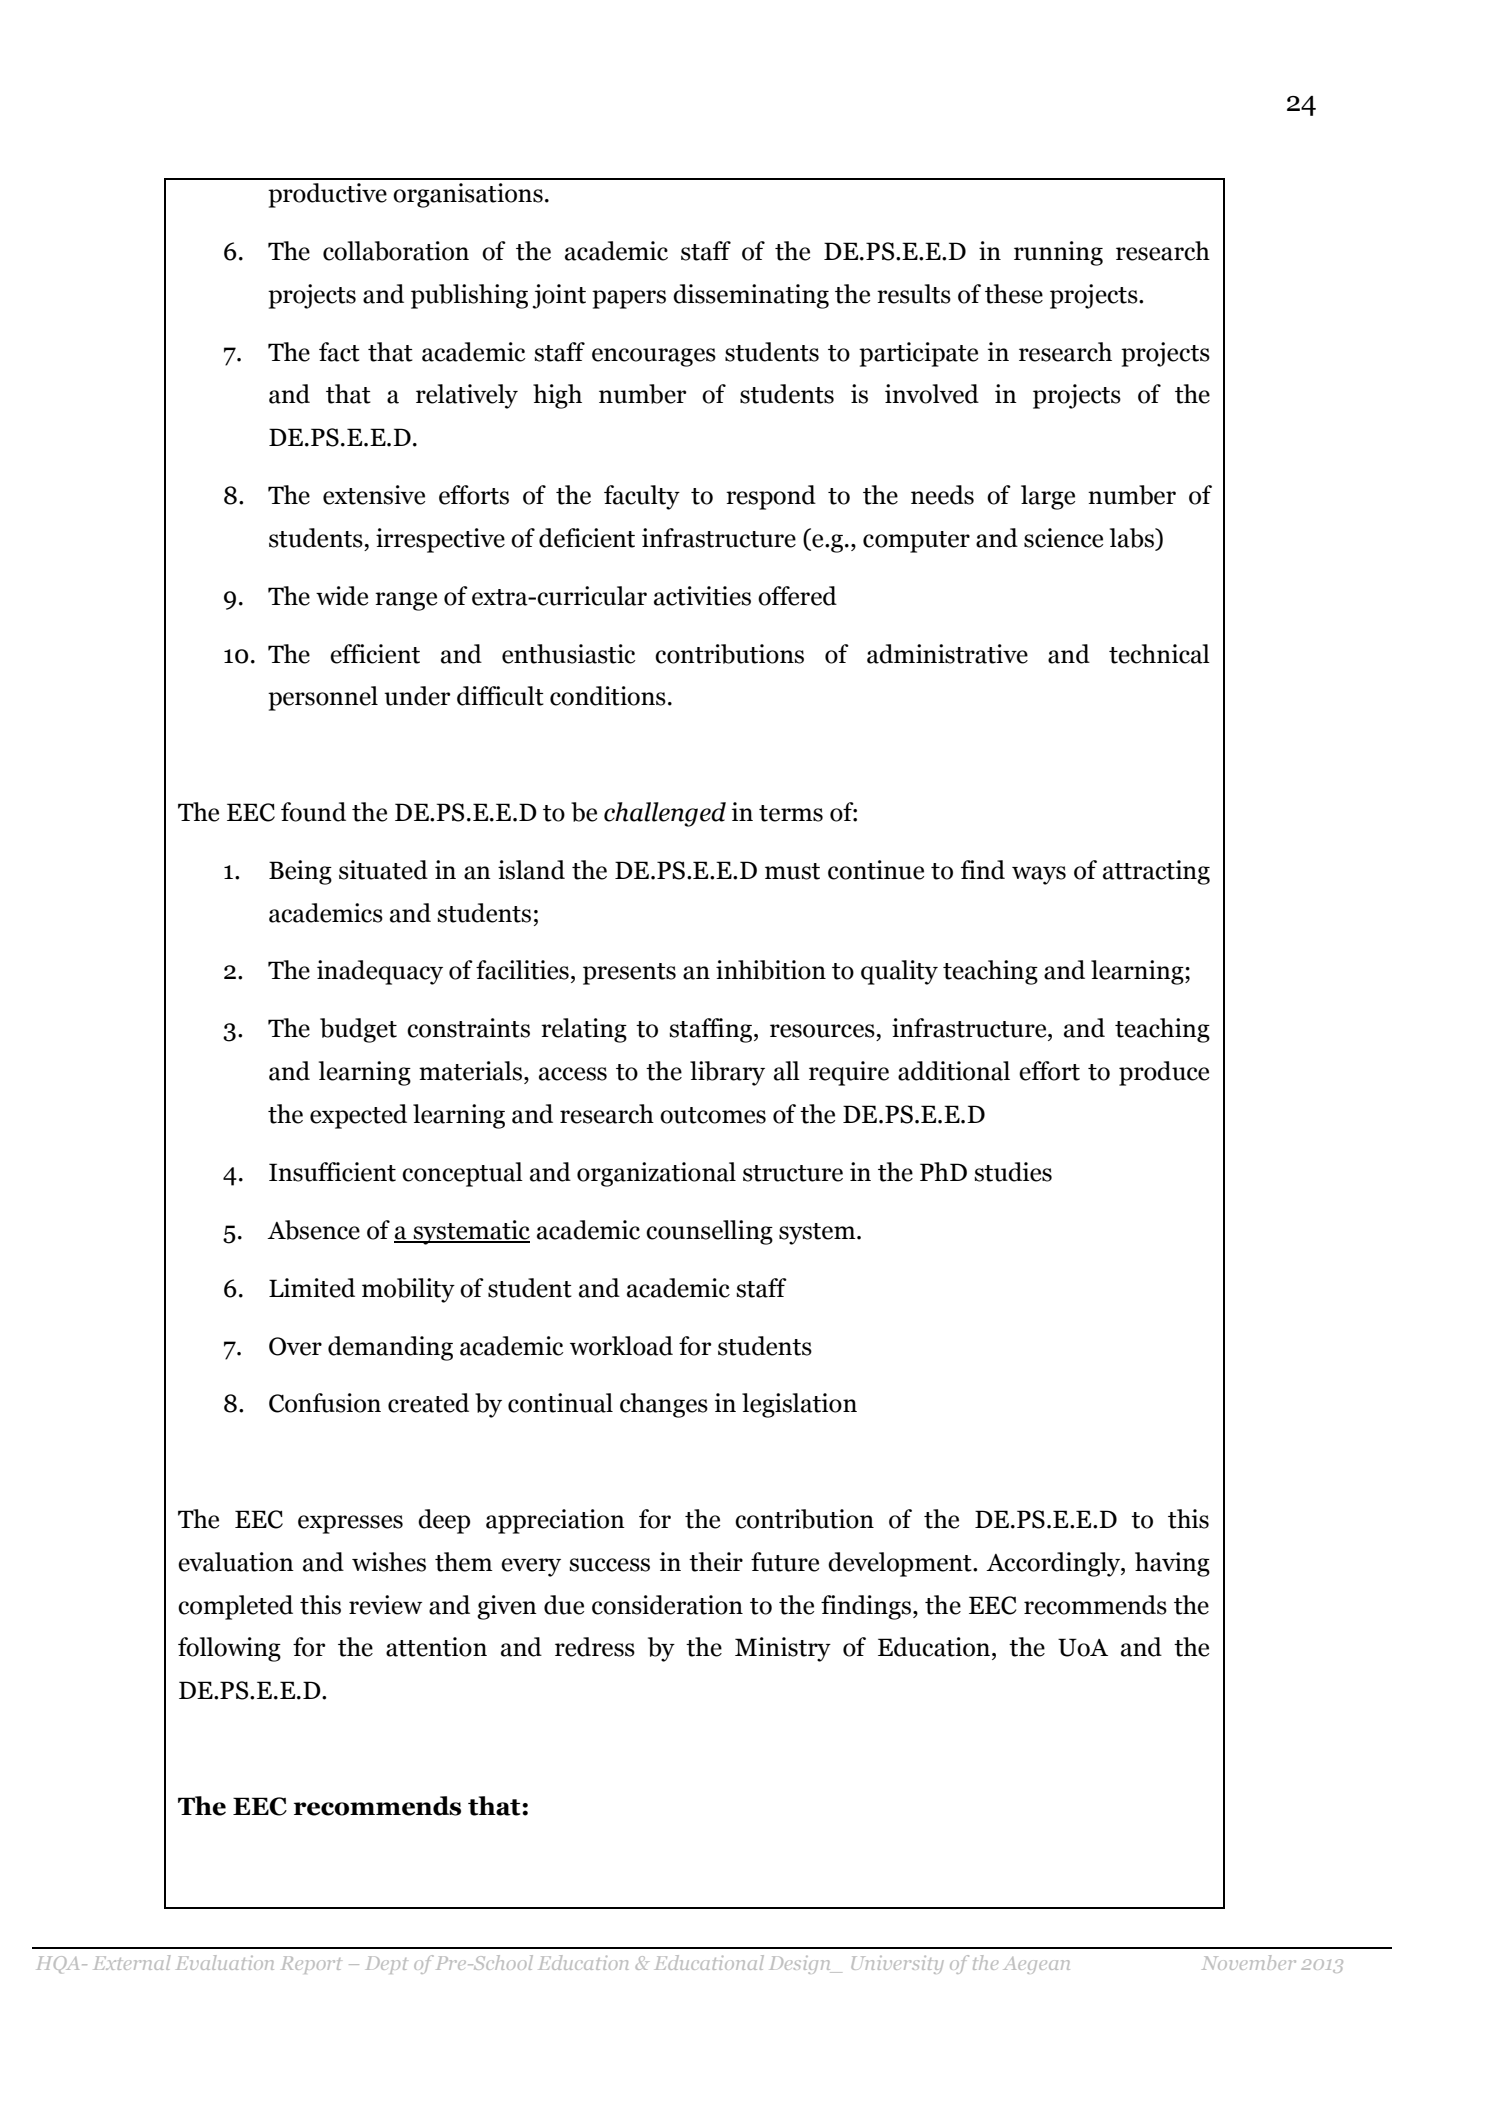 The image size is (1494, 2114). Describe the element at coordinates (751, 296) in the document. I see `disseminating` at that location.
